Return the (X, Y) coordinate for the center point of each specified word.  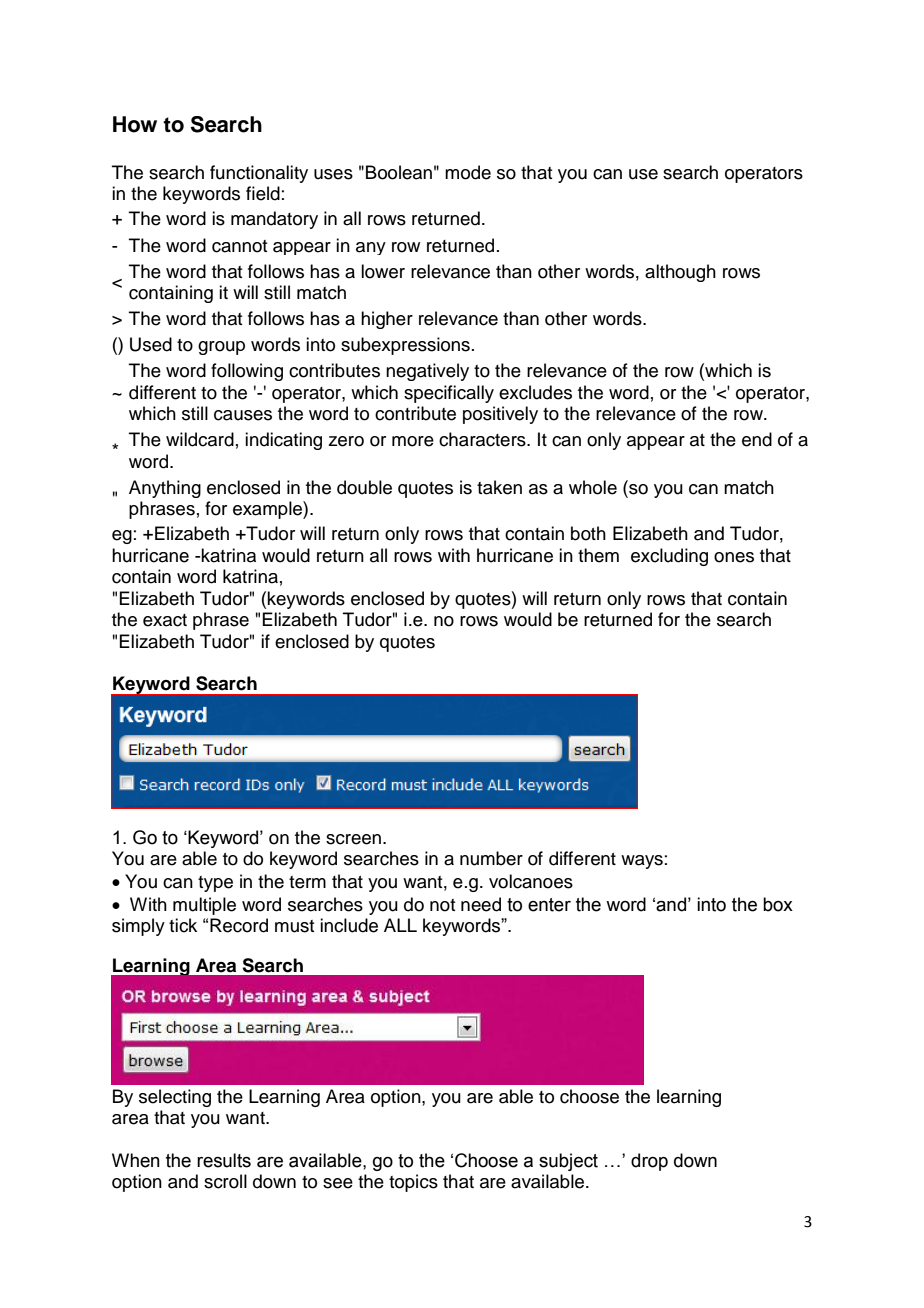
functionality (259, 174)
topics (413, 1183)
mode (468, 172)
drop (649, 1162)
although (680, 273)
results (224, 1160)
